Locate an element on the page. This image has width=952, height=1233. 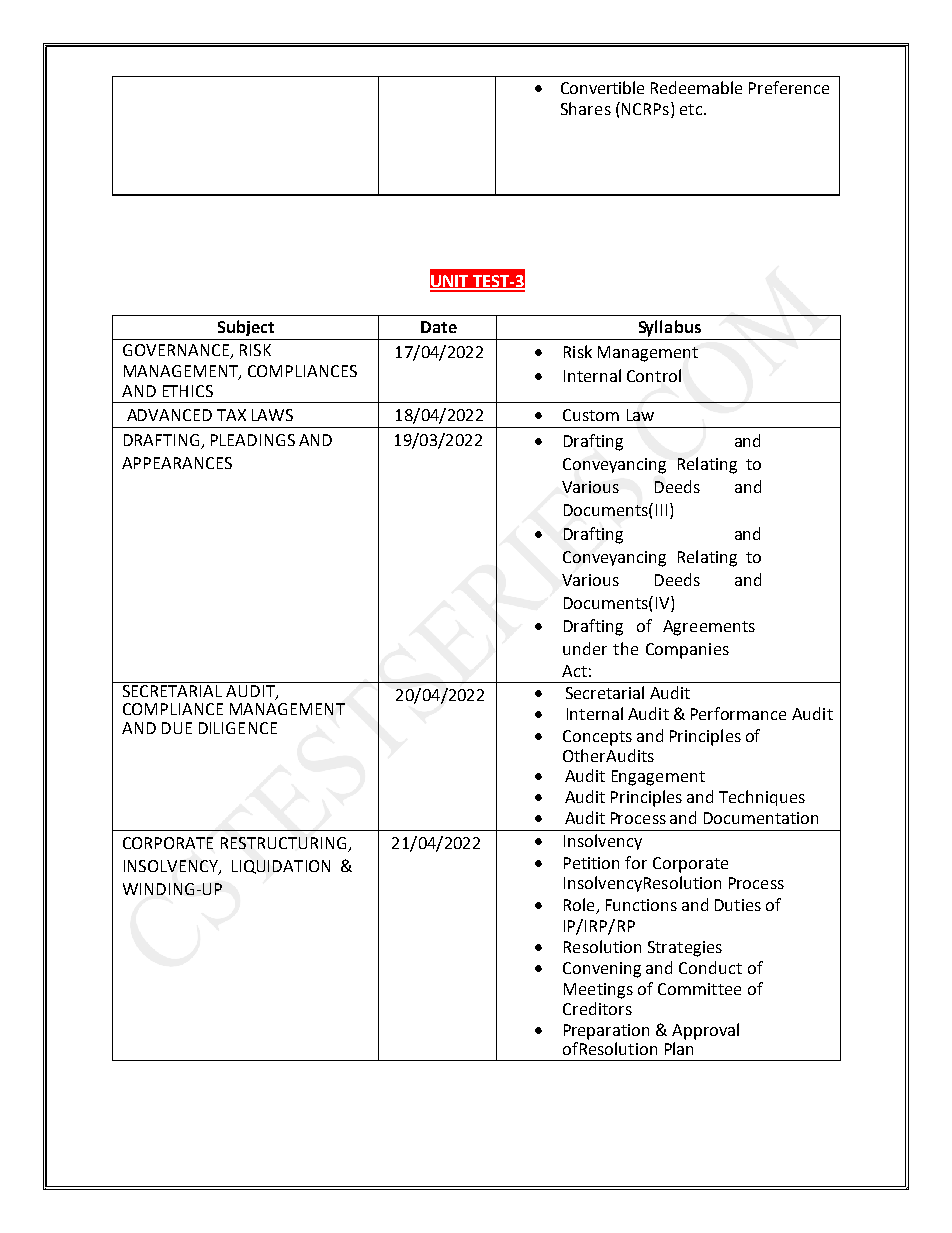
Subject is located at coordinates (246, 328).
